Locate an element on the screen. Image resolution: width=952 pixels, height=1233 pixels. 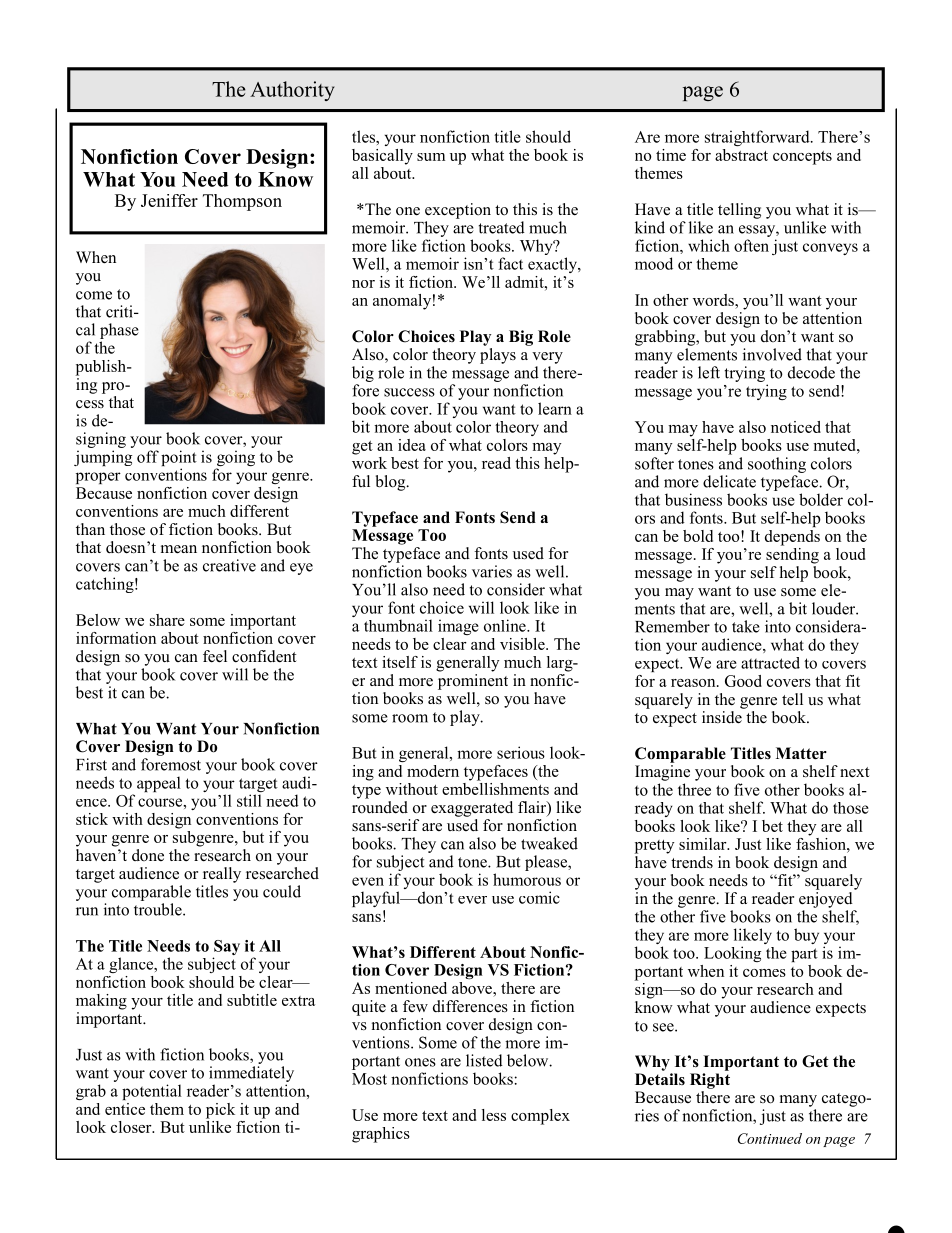
share is located at coordinates (167, 620).
